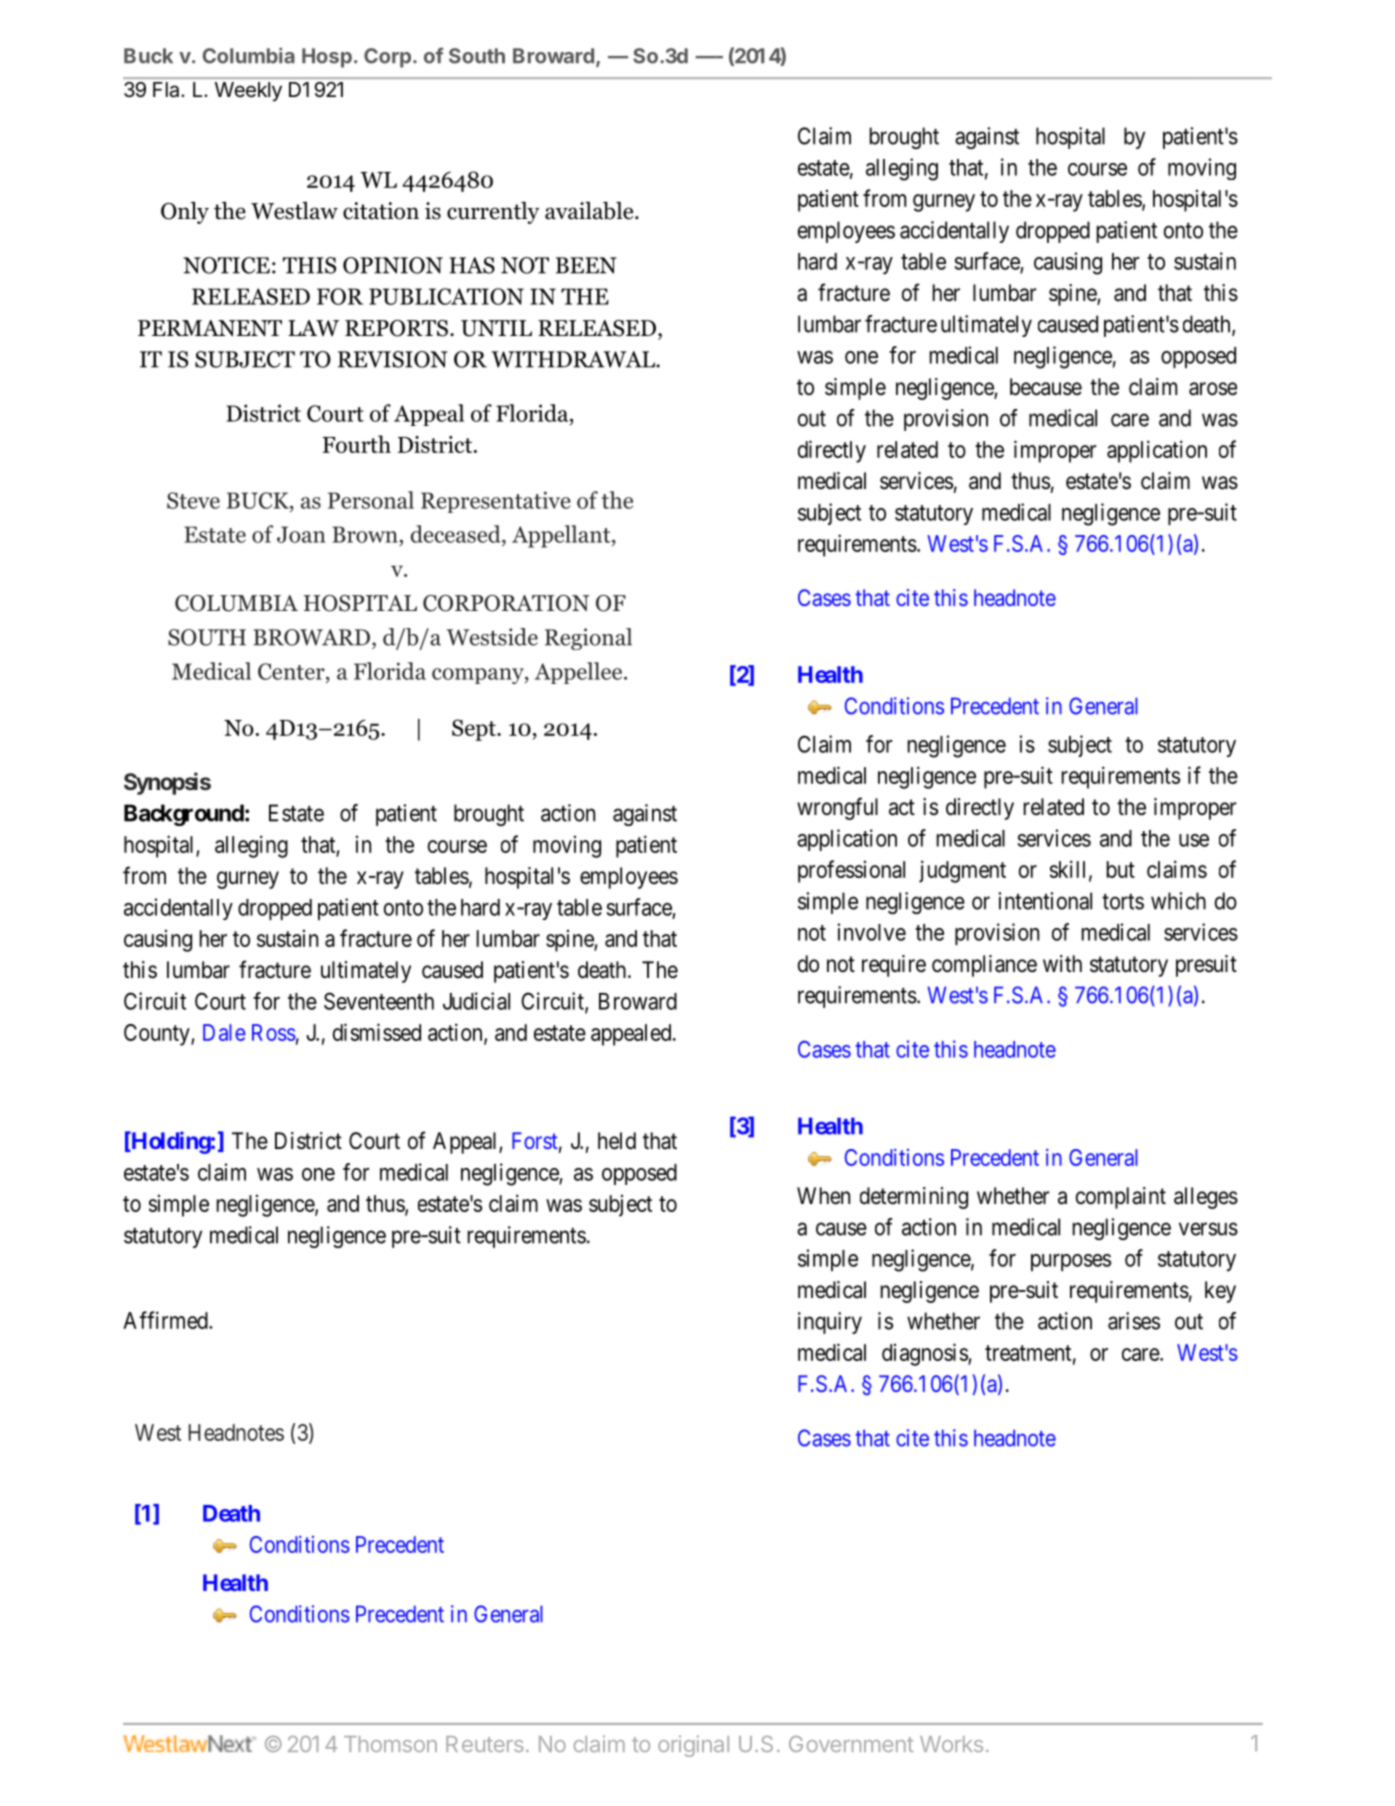 The image size is (1395, 1806). I want to click on Center, so click(292, 671).
